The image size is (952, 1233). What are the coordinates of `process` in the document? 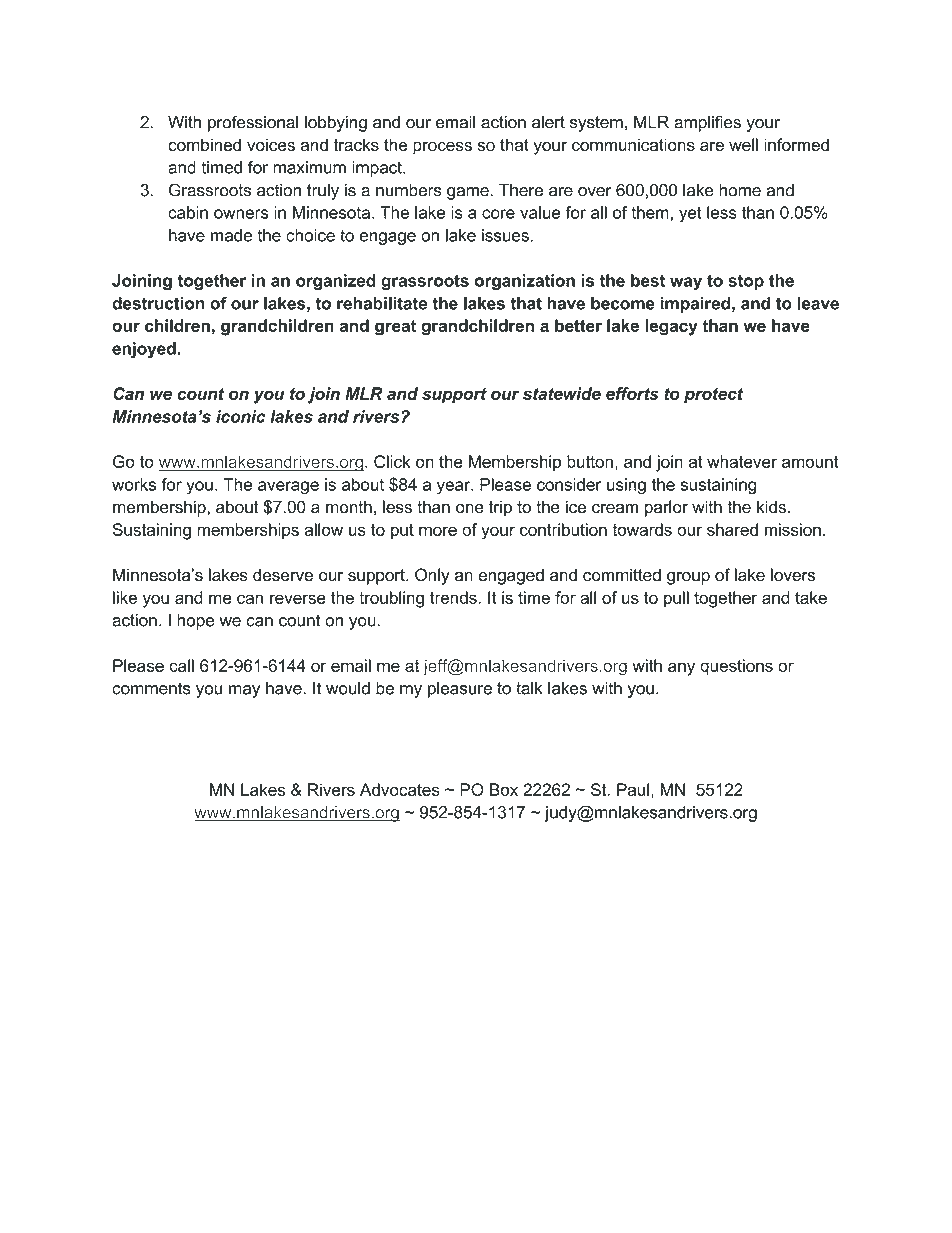 It's located at (442, 148).
